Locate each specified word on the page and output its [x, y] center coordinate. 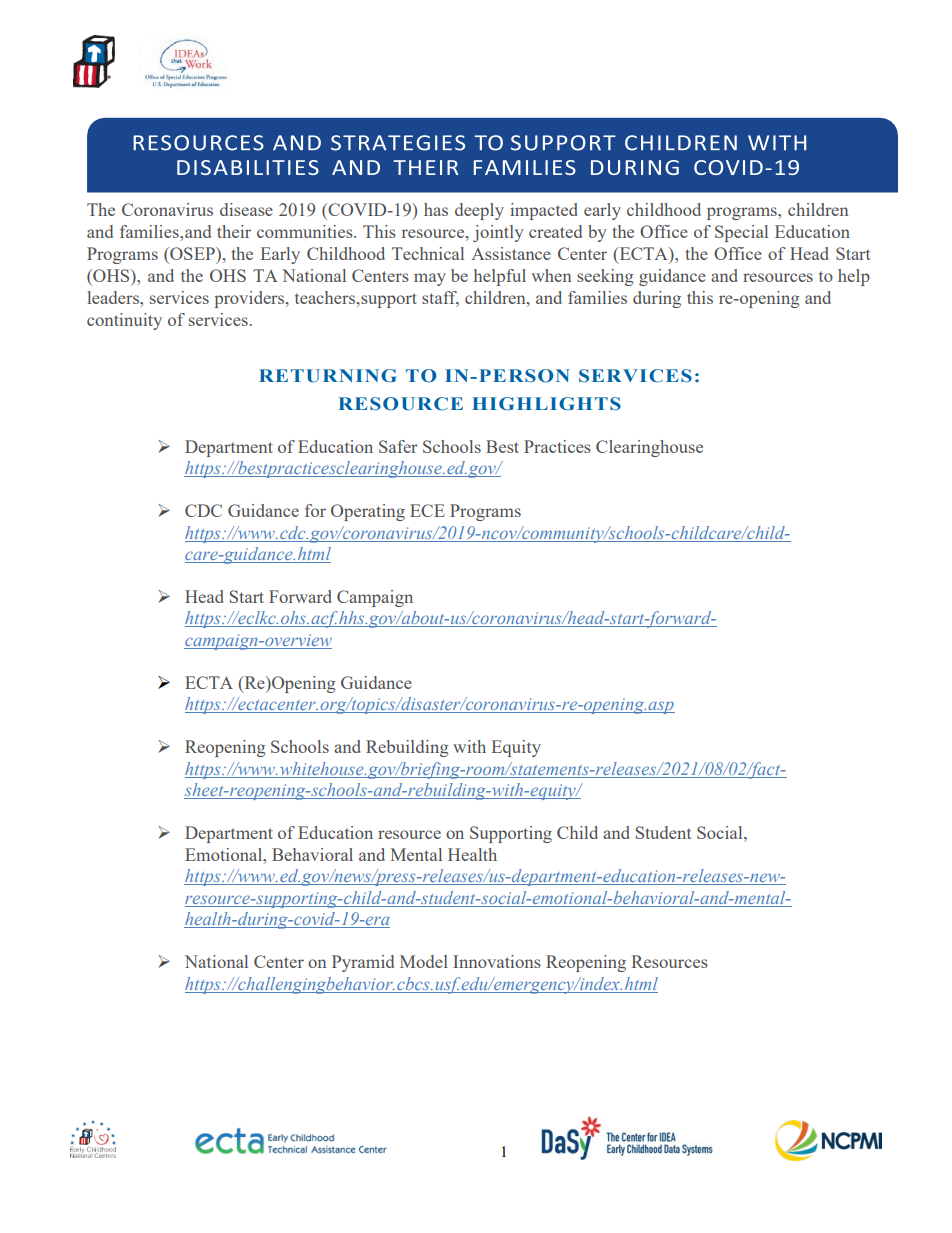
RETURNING [327, 376]
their [234, 231]
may [430, 279]
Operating [368, 512]
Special [741, 233]
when [551, 275]
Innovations [497, 961]
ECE [427, 510]
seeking [605, 277]
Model [424, 961]
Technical [428, 253]
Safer [398, 446]
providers [250, 299]
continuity [124, 321]
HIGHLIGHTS [546, 404]
